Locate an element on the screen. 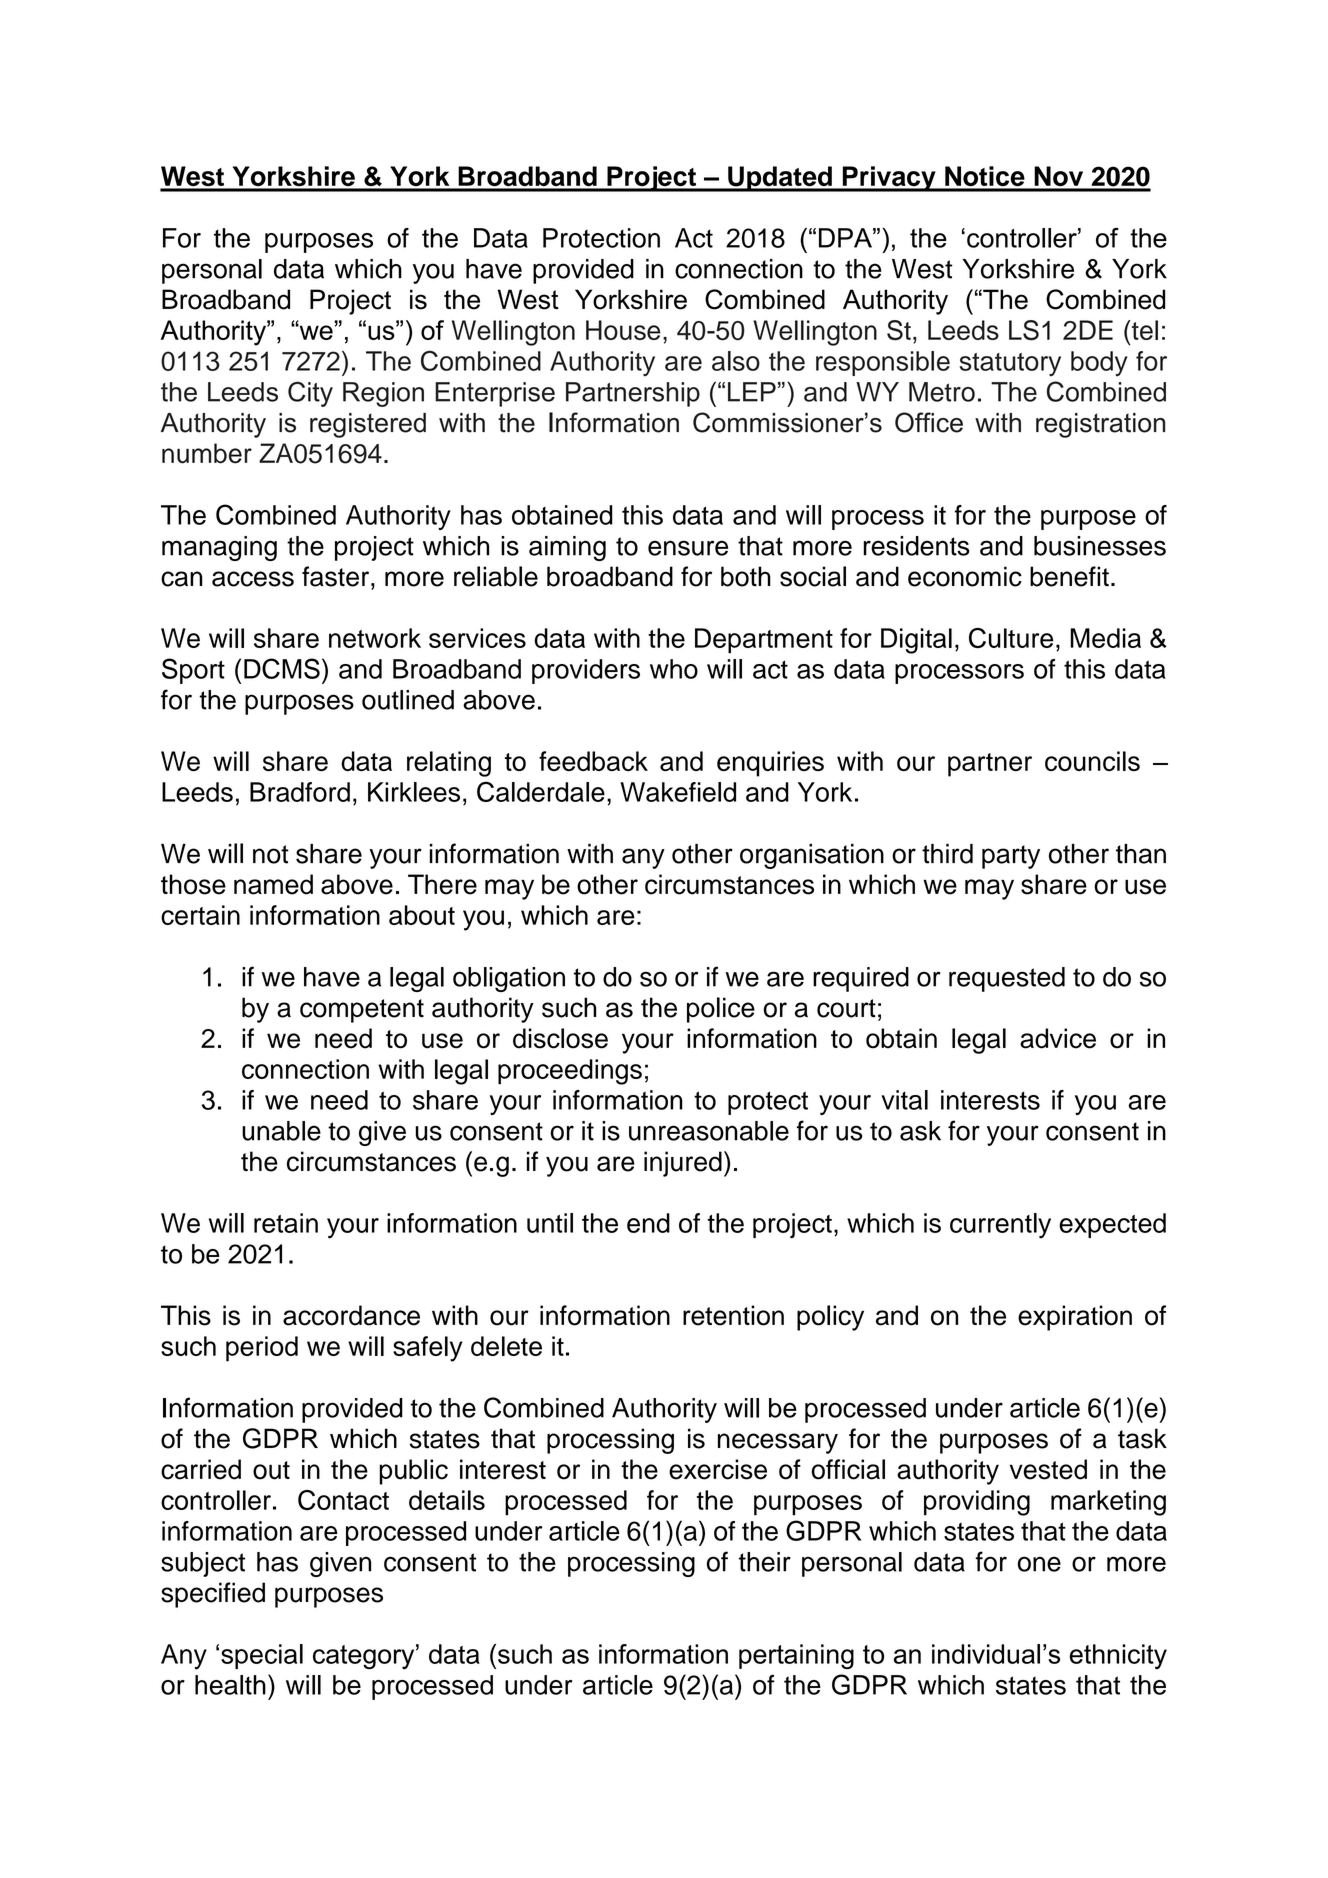 The image size is (1328, 1878). special is located at coordinates (262, 1656).
